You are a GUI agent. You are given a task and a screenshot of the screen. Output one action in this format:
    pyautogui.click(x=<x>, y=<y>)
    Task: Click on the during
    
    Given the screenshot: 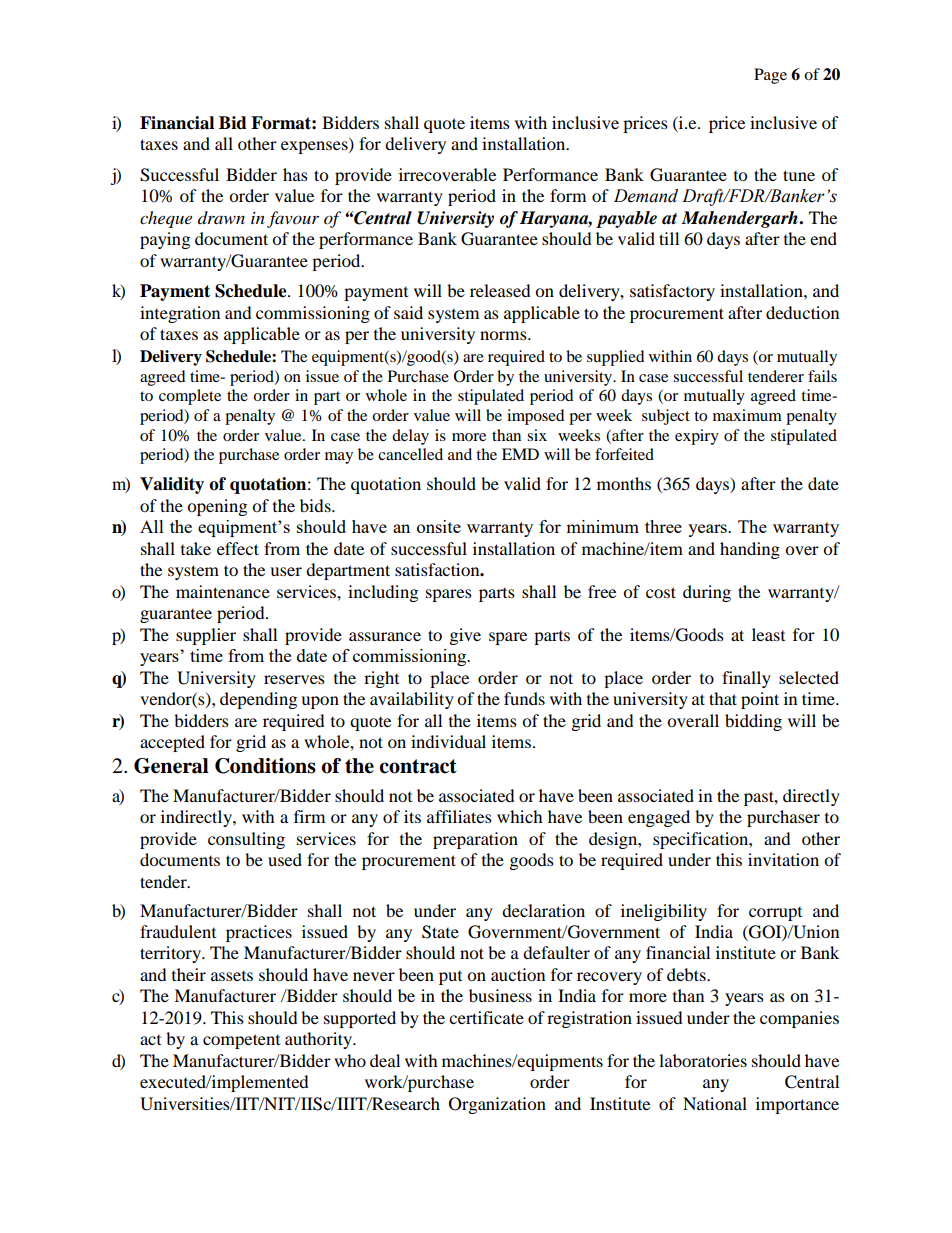 What is the action you would take?
    pyautogui.click(x=707, y=593)
